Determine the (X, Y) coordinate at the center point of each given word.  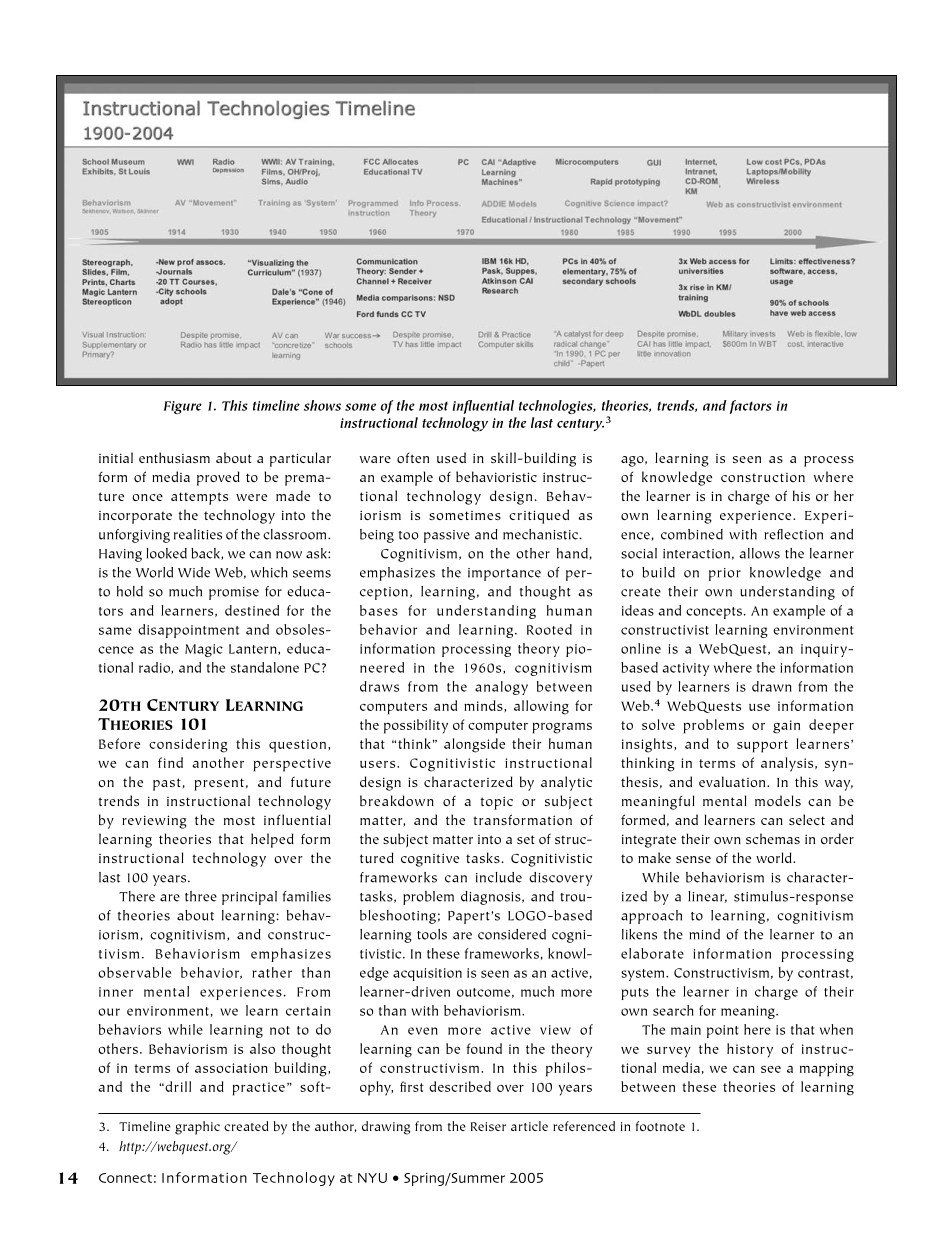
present (219, 784)
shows (322, 405)
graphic (197, 1128)
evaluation (733, 781)
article (529, 1126)
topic (496, 803)
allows (759, 553)
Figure (183, 407)
